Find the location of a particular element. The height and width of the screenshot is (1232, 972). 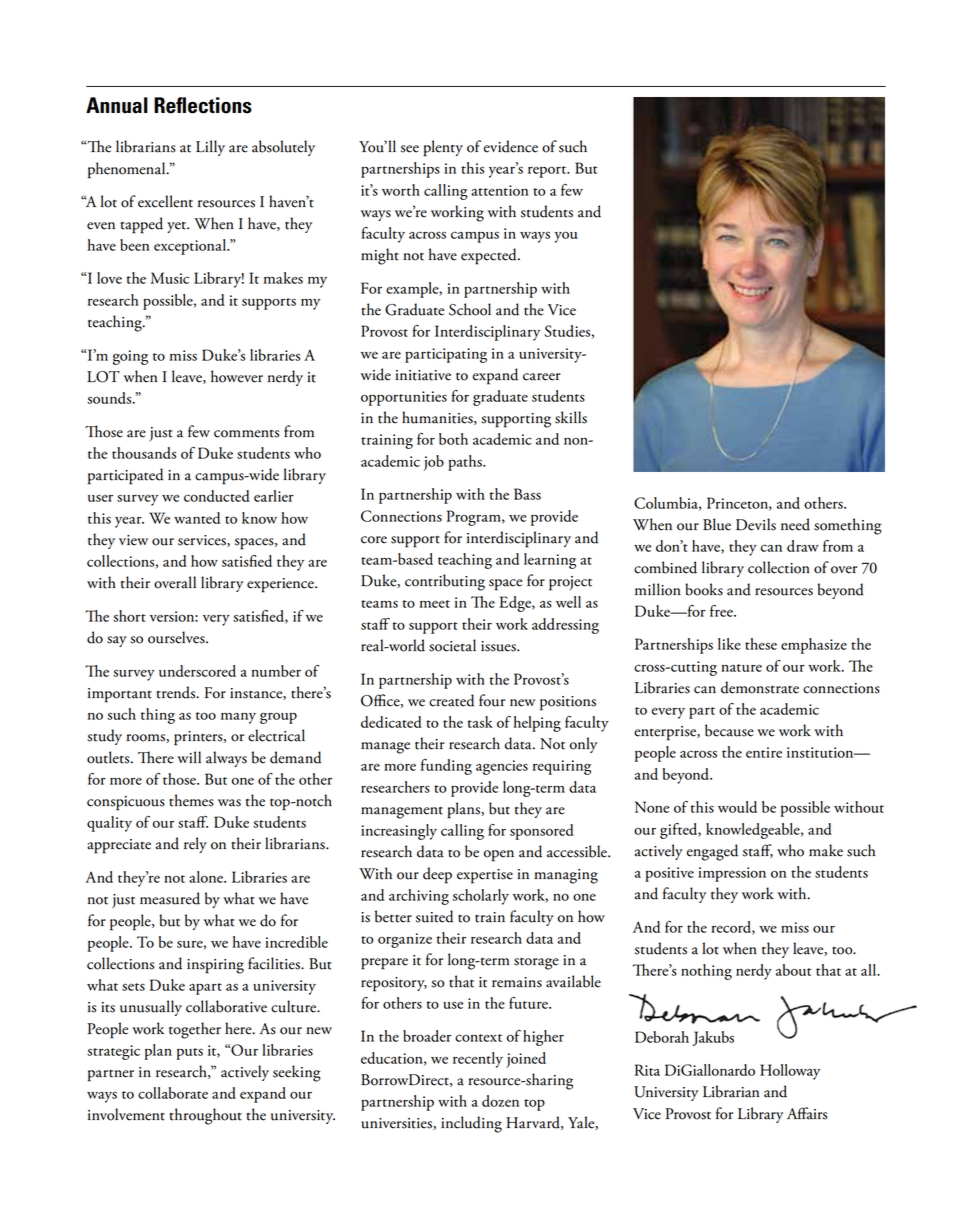

however is located at coordinates (237, 376).
